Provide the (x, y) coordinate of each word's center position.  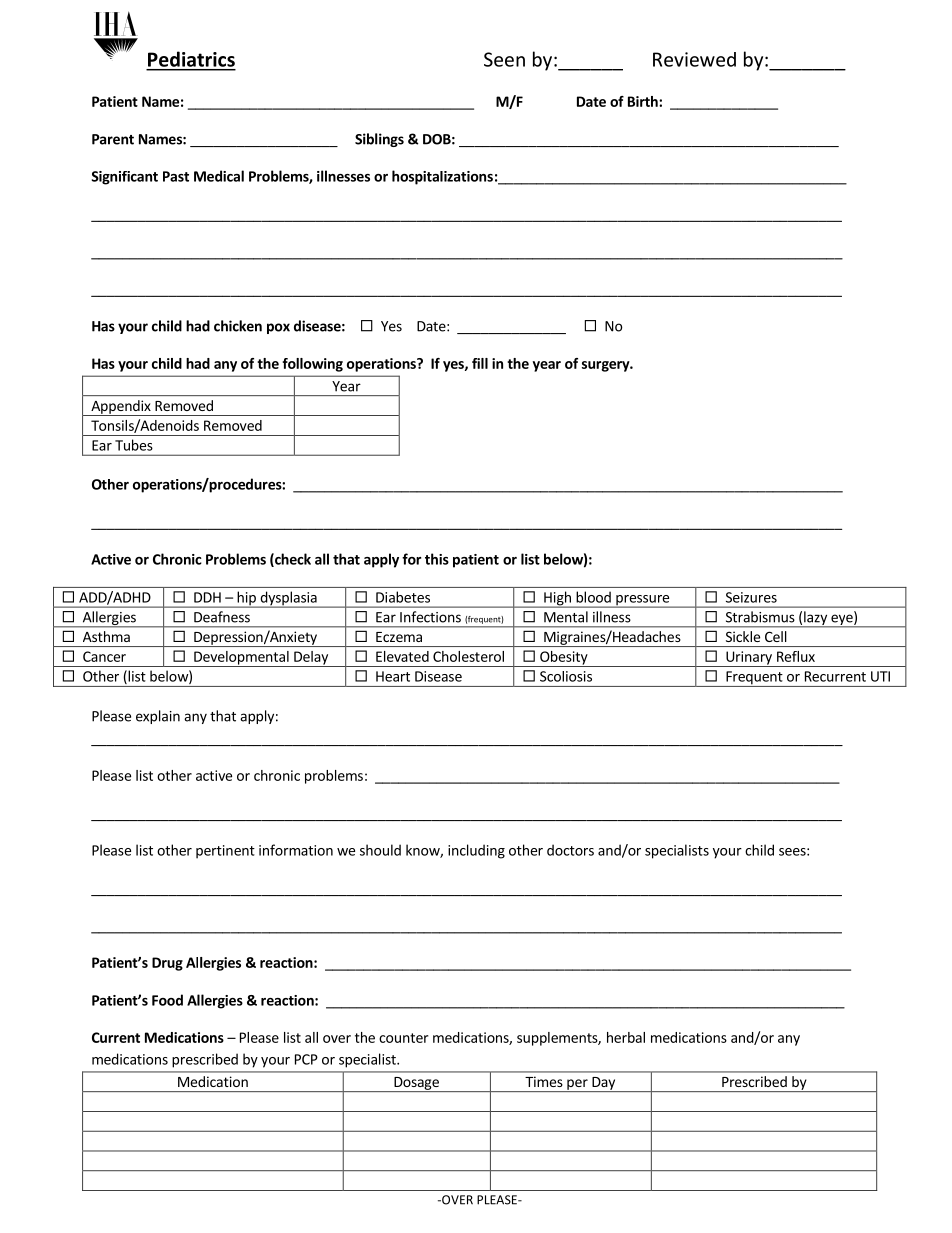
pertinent (225, 852)
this (437, 559)
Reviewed (694, 59)
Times (544, 1081)
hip (246, 599)
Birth (644, 101)
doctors (570, 850)
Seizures (751, 597)
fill (480, 363)
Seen (504, 59)
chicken (238, 326)
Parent (113, 139)
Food (167, 1000)
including (476, 851)
